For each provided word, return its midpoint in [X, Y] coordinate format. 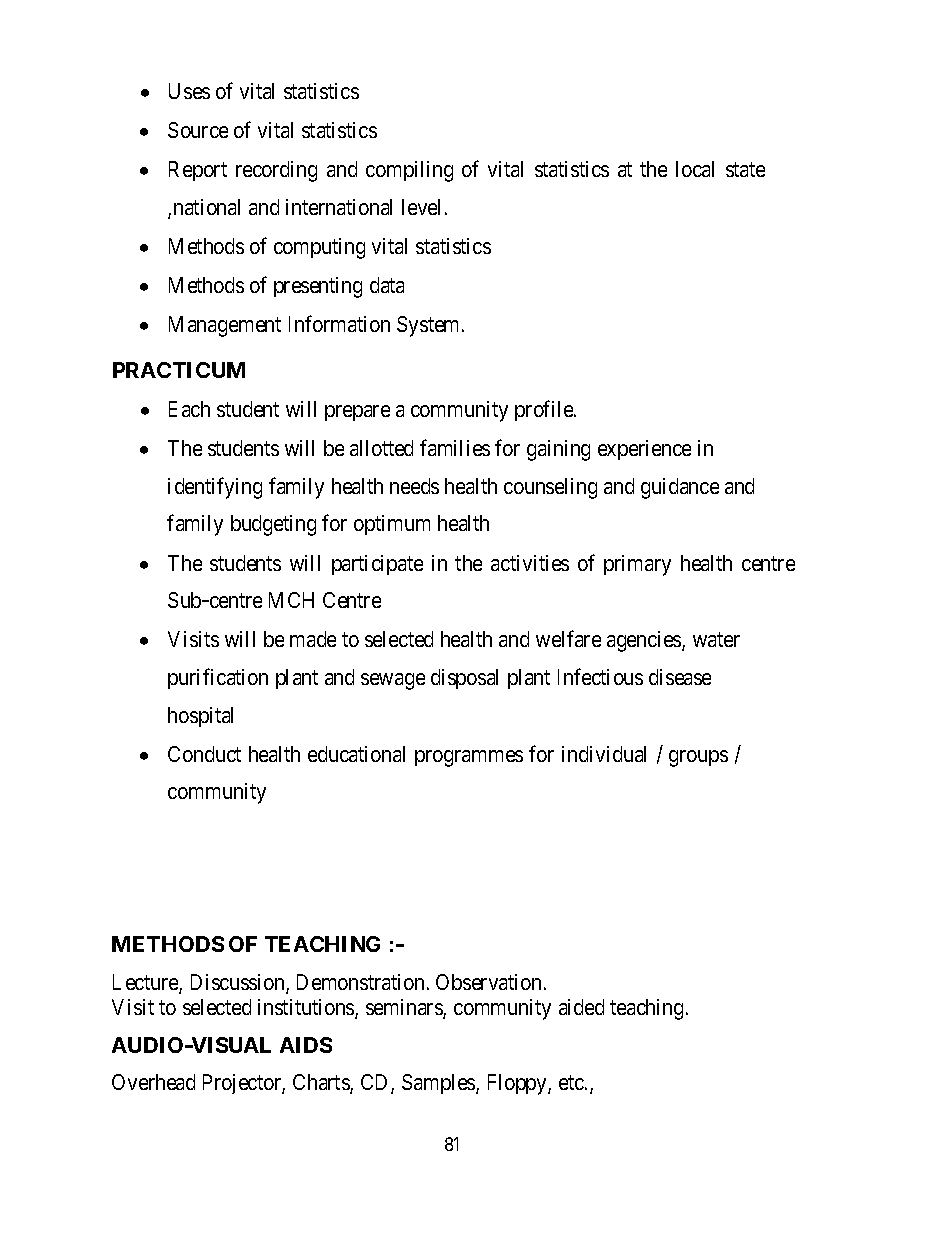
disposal [464, 679]
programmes [469, 758]
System [430, 326]
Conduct [204, 754]
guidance [680, 488]
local [695, 169]
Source [198, 130]
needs [414, 486]
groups [698, 758]
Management [225, 326]
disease [680, 677]
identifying [215, 488]
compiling [409, 171]
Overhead [153, 1082]
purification [218, 678]
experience [644, 450]
